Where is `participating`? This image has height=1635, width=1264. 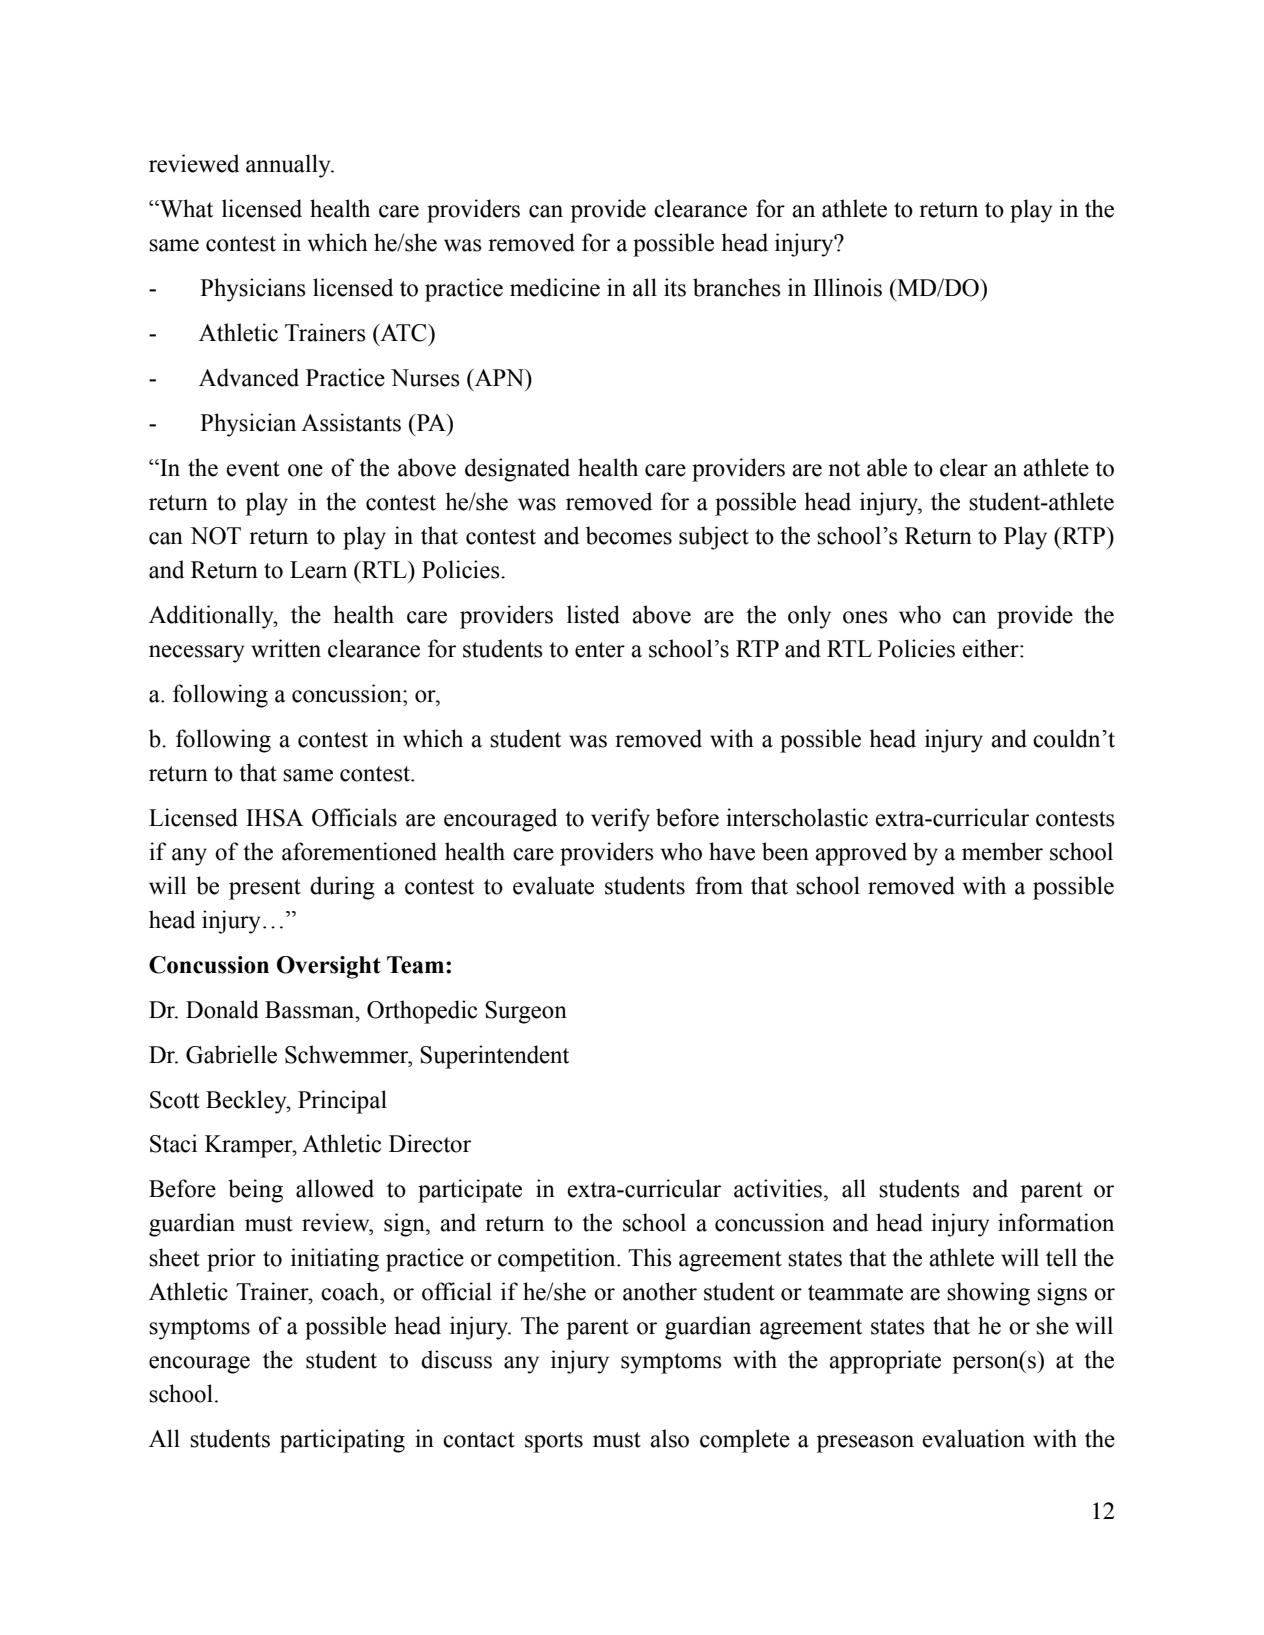 participating is located at coordinates (342, 1441).
